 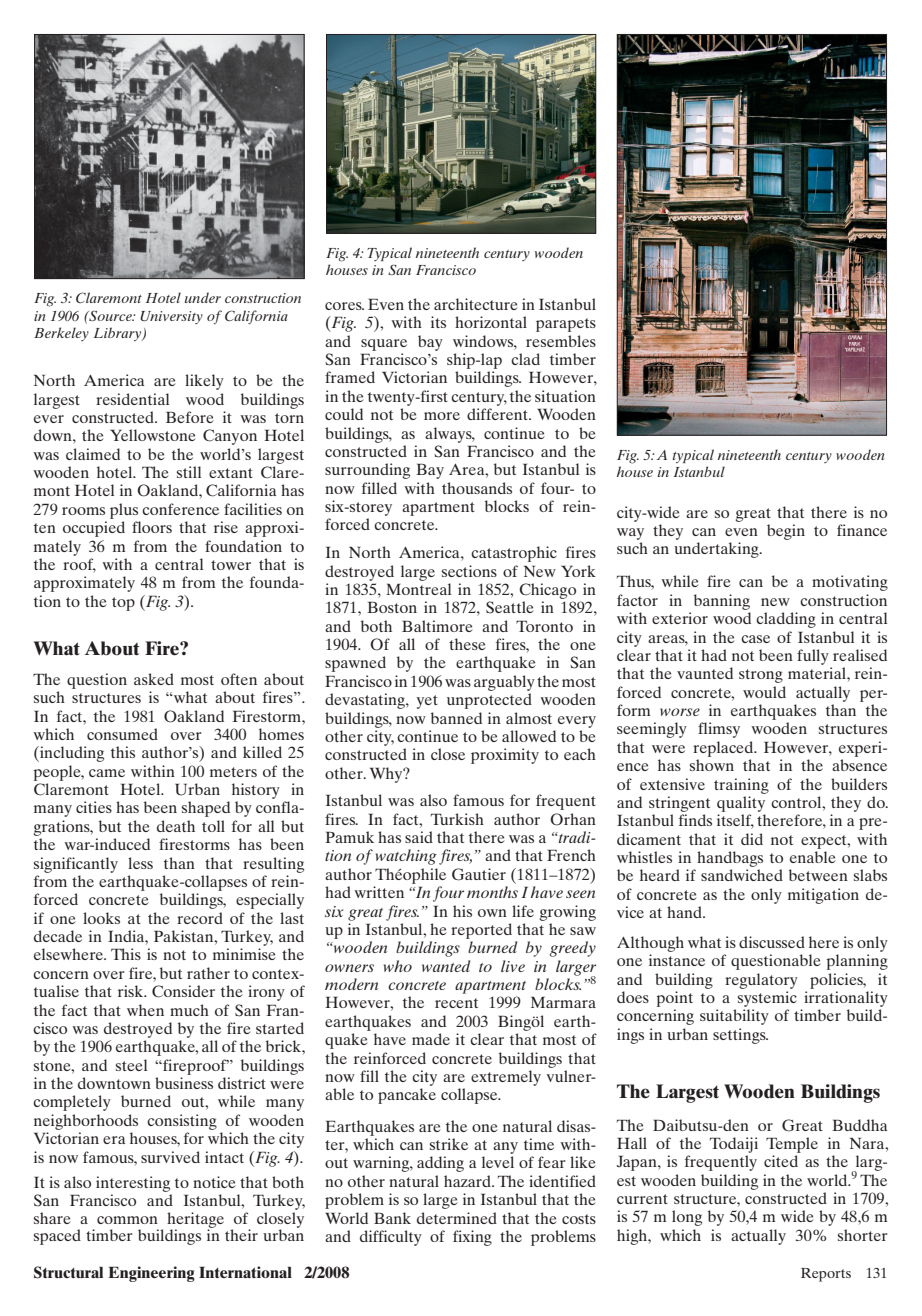 What do you see at coordinates (477, 488) in the page?
I see `thousands` at bounding box center [477, 488].
